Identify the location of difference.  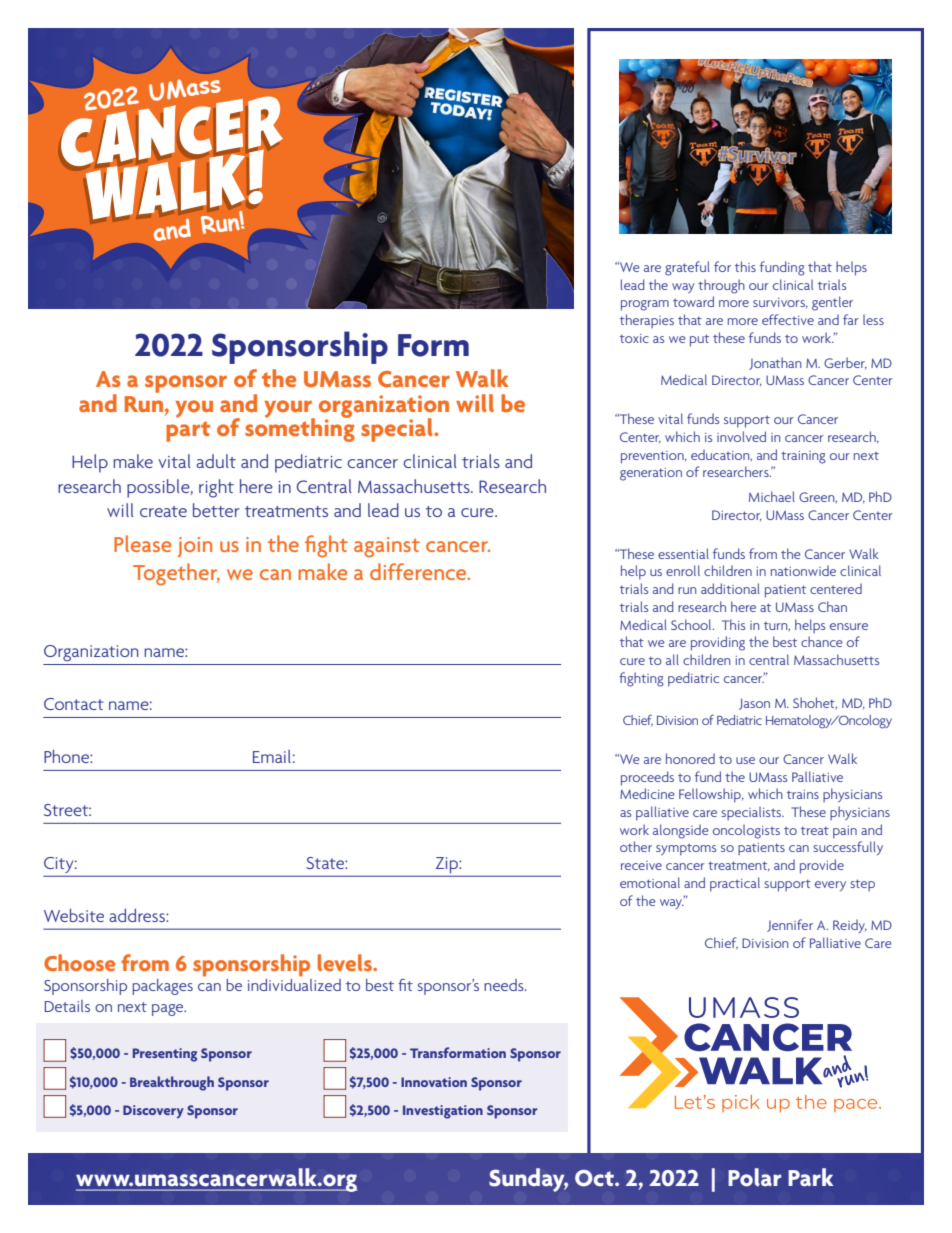
(419, 571).
